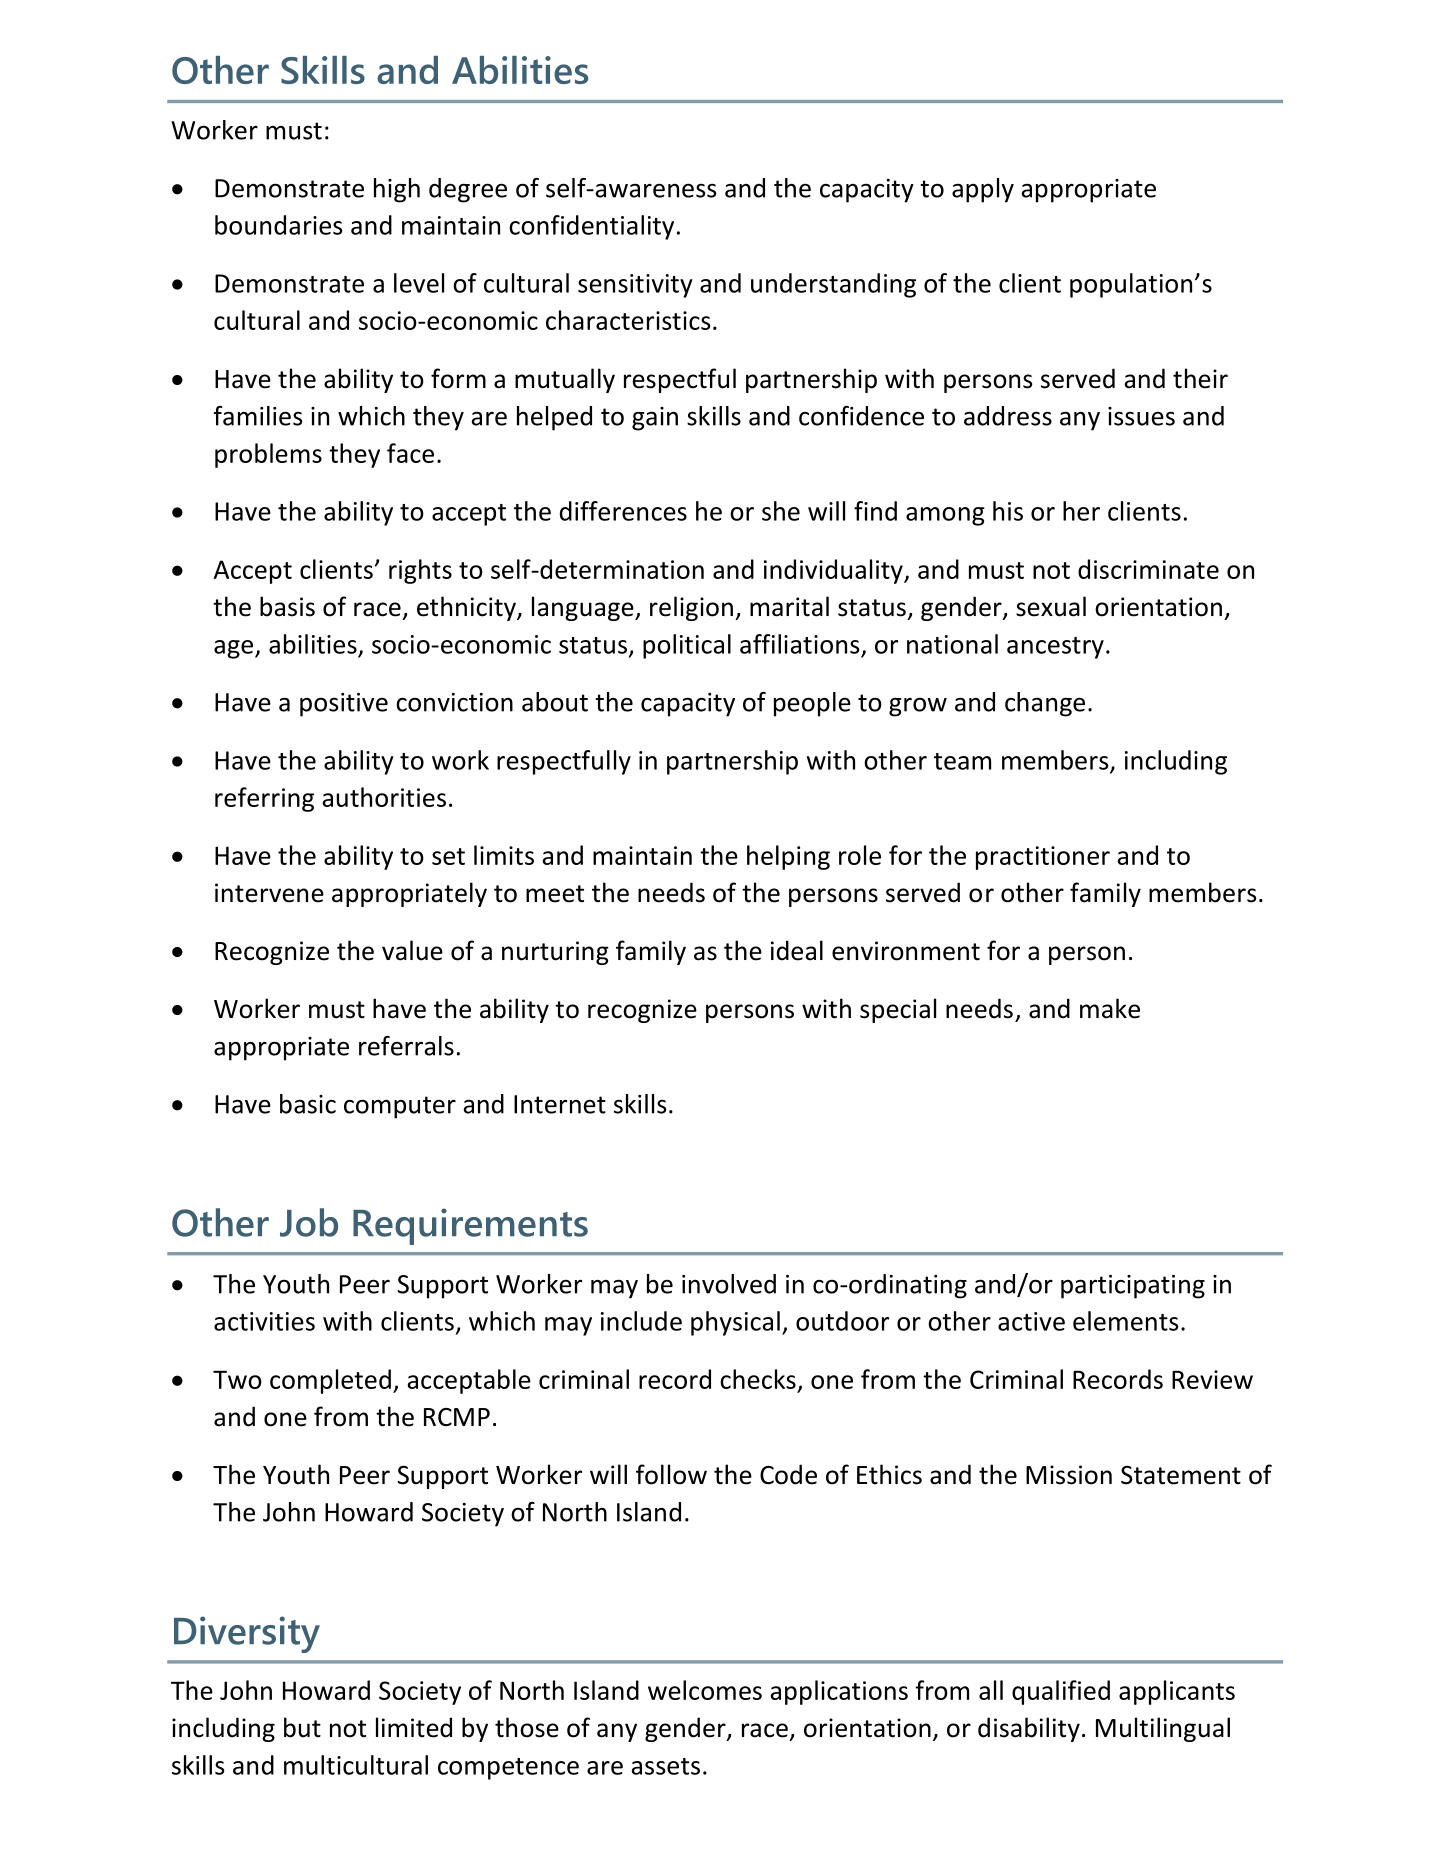 The height and width of the image is (1876, 1450). What do you see at coordinates (412, 950) in the image?
I see `value` at bounding box center [412, 950].
